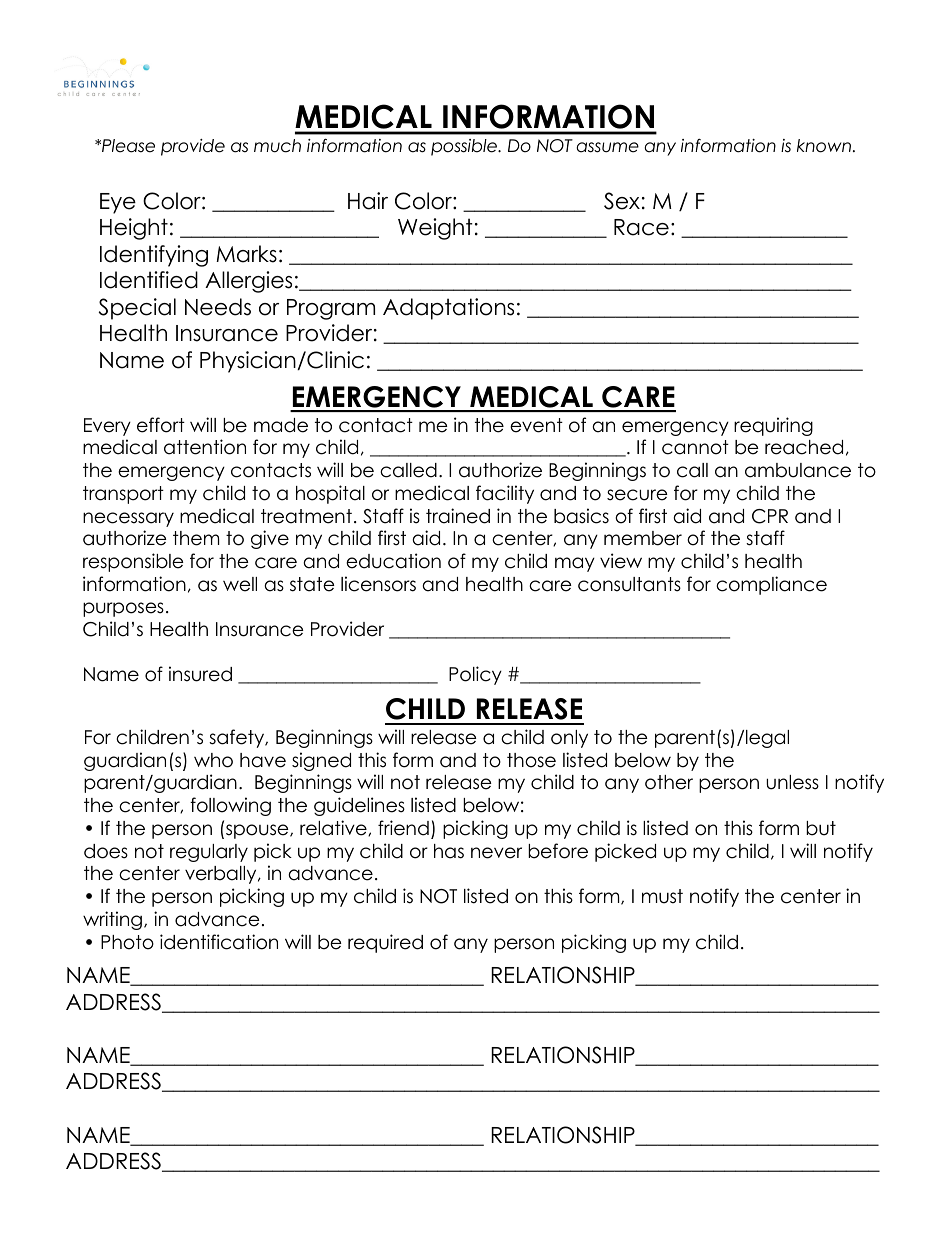 This screenshot has width=952, height=1233. Describe the element at coordinates (770, 516) in the screenshot. I see `CPR` at that location.
